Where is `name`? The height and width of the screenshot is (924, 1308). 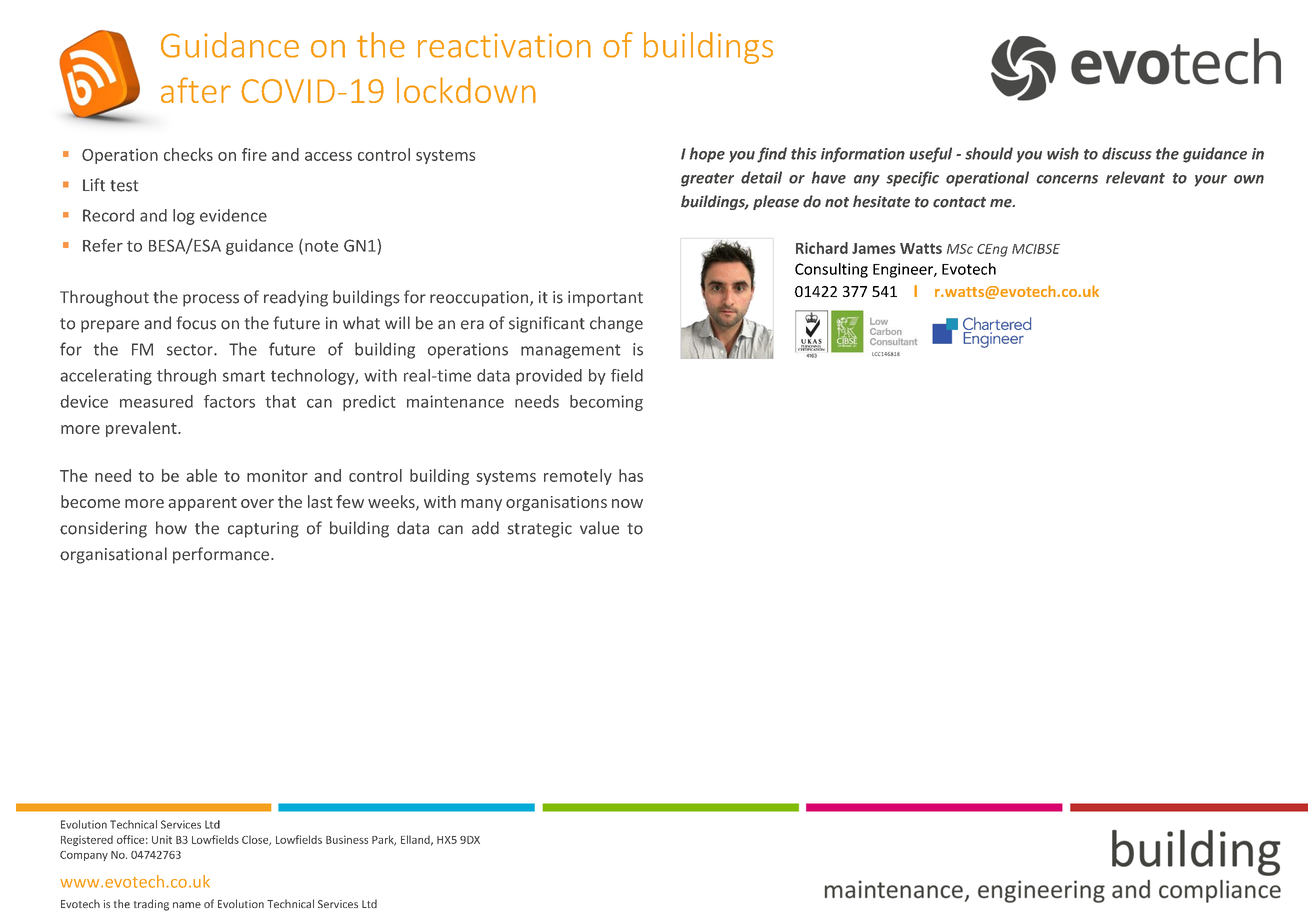 name is located at coordinates (187, 905).
